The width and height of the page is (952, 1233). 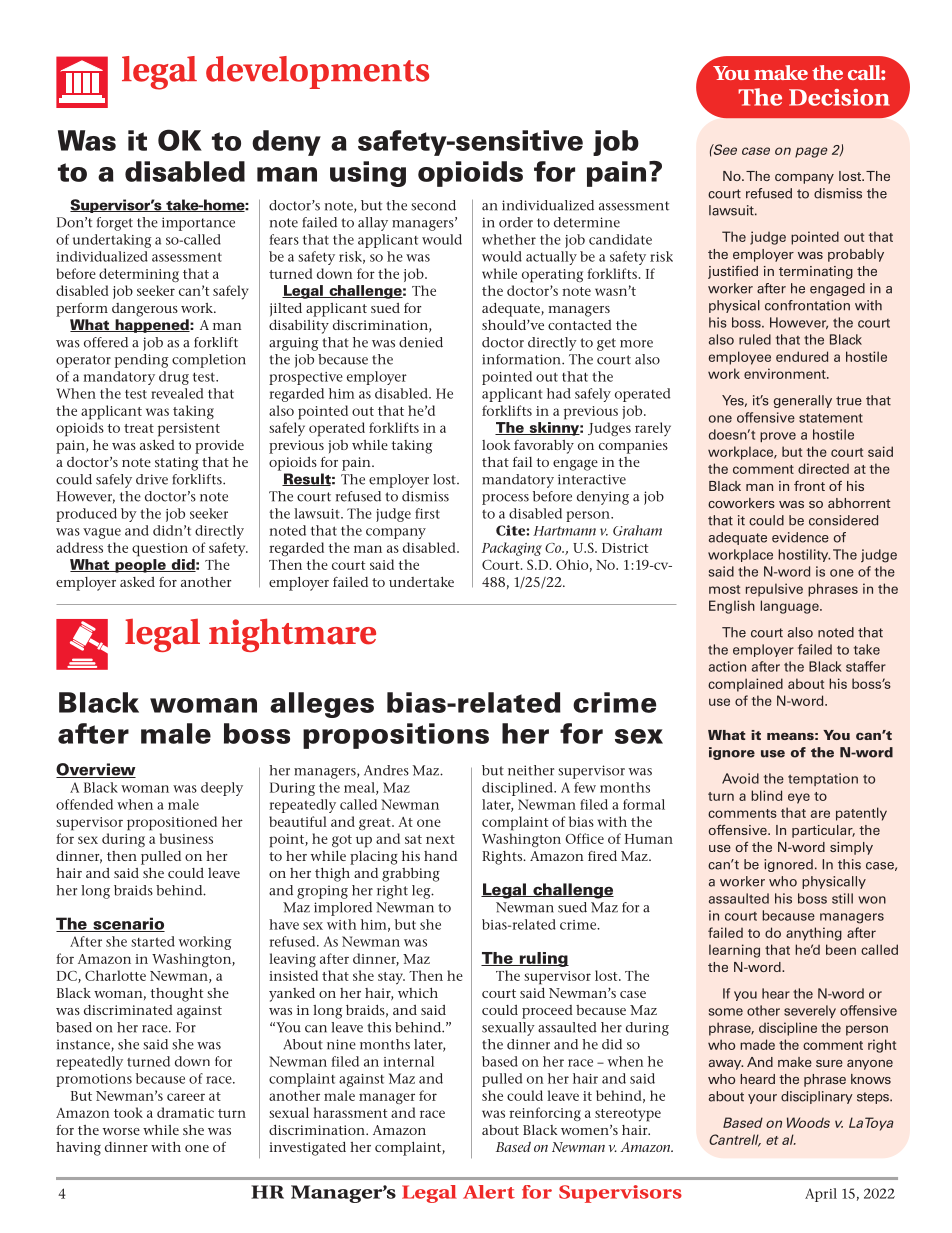 What do you see at coordinates (821, 1195) in the page?
I see `April` at bounding box center [821, 1195].
